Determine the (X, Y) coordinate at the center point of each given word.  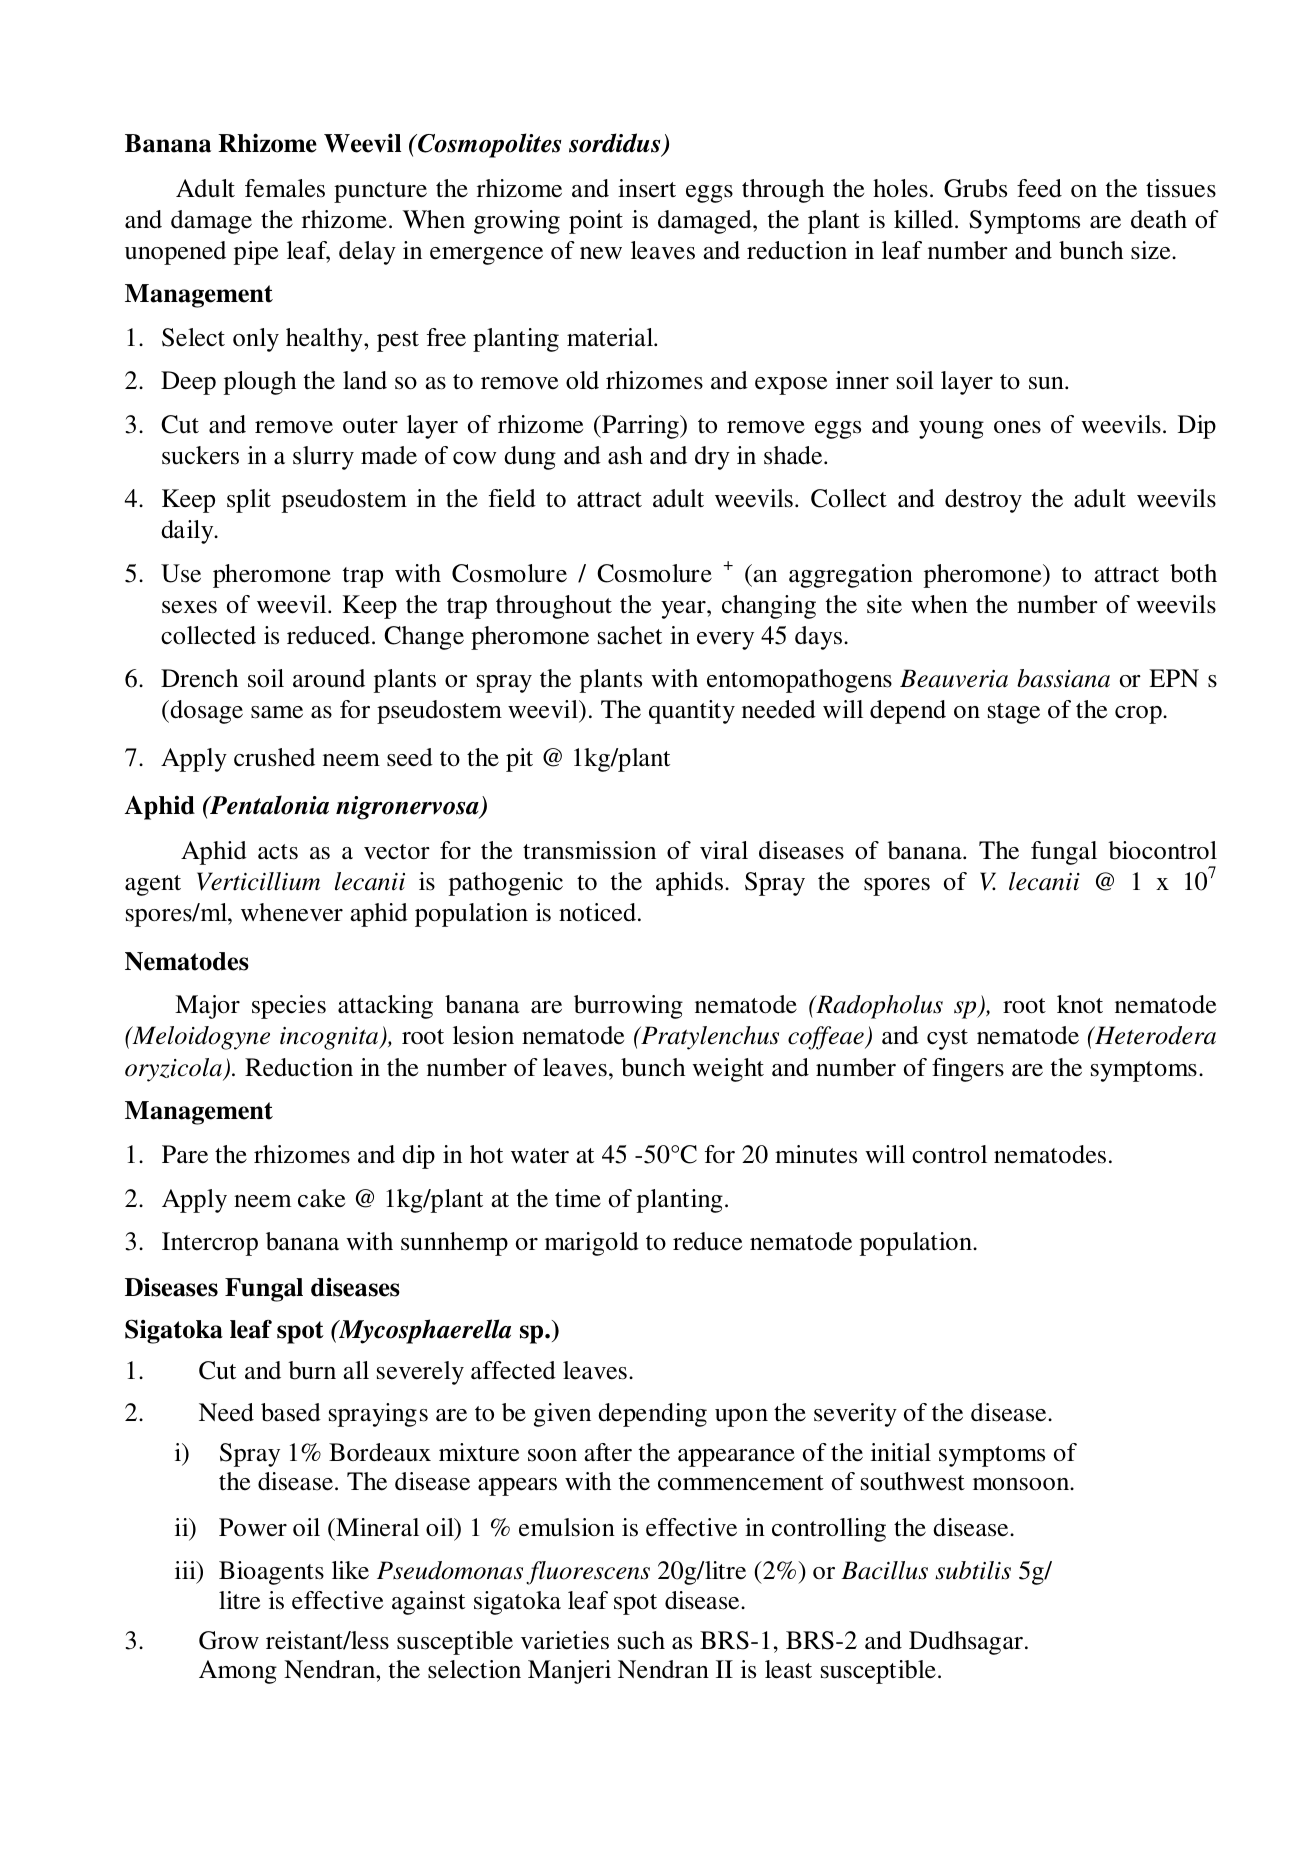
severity (855, 1415)
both (1193, 573)
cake (321, 1198)
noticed (597, 912)
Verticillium (258, 881)
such (641, 1640)
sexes (189, 607)
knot (1080, 1004)
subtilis (973, 1570)
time (578, 1198)
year (684, 610)
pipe (256, 253)
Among (238, 1672)
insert (647, 188)
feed (1039, 188)
